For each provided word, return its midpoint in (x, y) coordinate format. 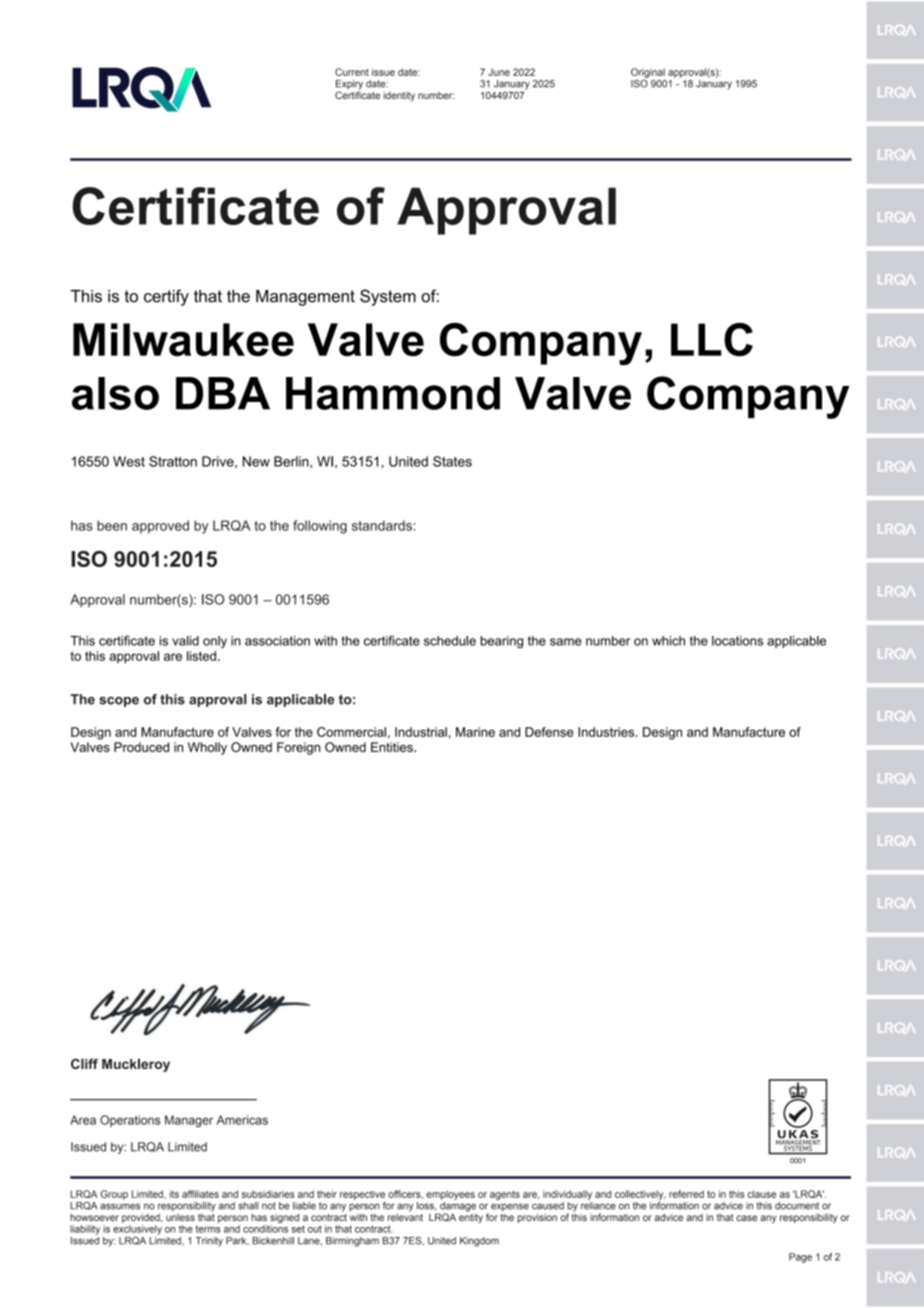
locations (737, 641)
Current (352, 72)
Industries (607, 732)
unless (180, 1216)
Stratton (173, 461)
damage (457, 1208)
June (499, 72)
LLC (712, 340)
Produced (141, 747)
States (452, 461)
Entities (393, 747)
